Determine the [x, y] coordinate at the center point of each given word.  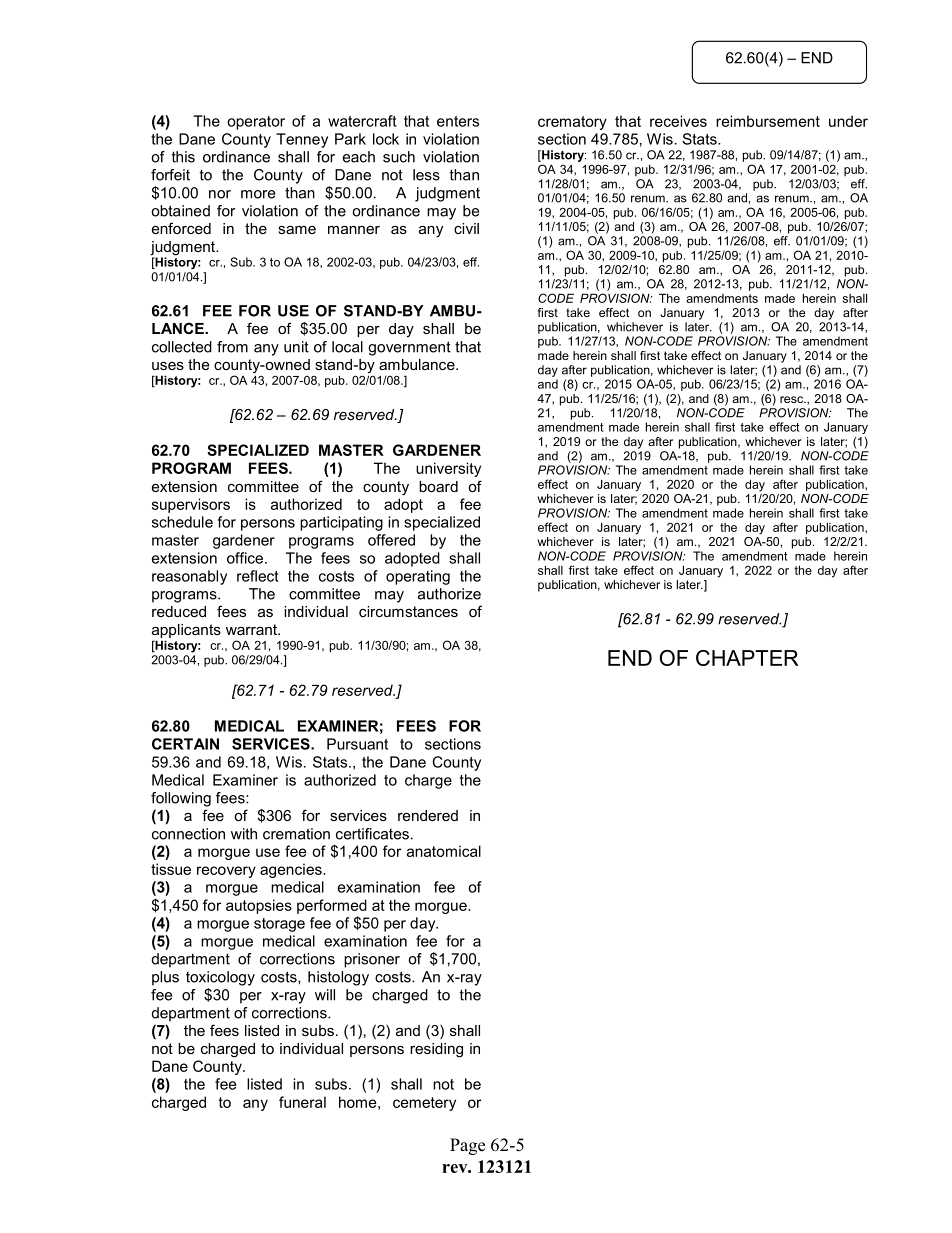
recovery [226, 872]
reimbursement [768, 121]
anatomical [444, 851]
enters [458, 121]
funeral [302, 1102]
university [448, 469]
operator [256, 123]
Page [467, 1146]
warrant [252, 629]
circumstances [408, 611]
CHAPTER [747, 658]
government [409, 348]
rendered [428, 815]
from [232, 347]
